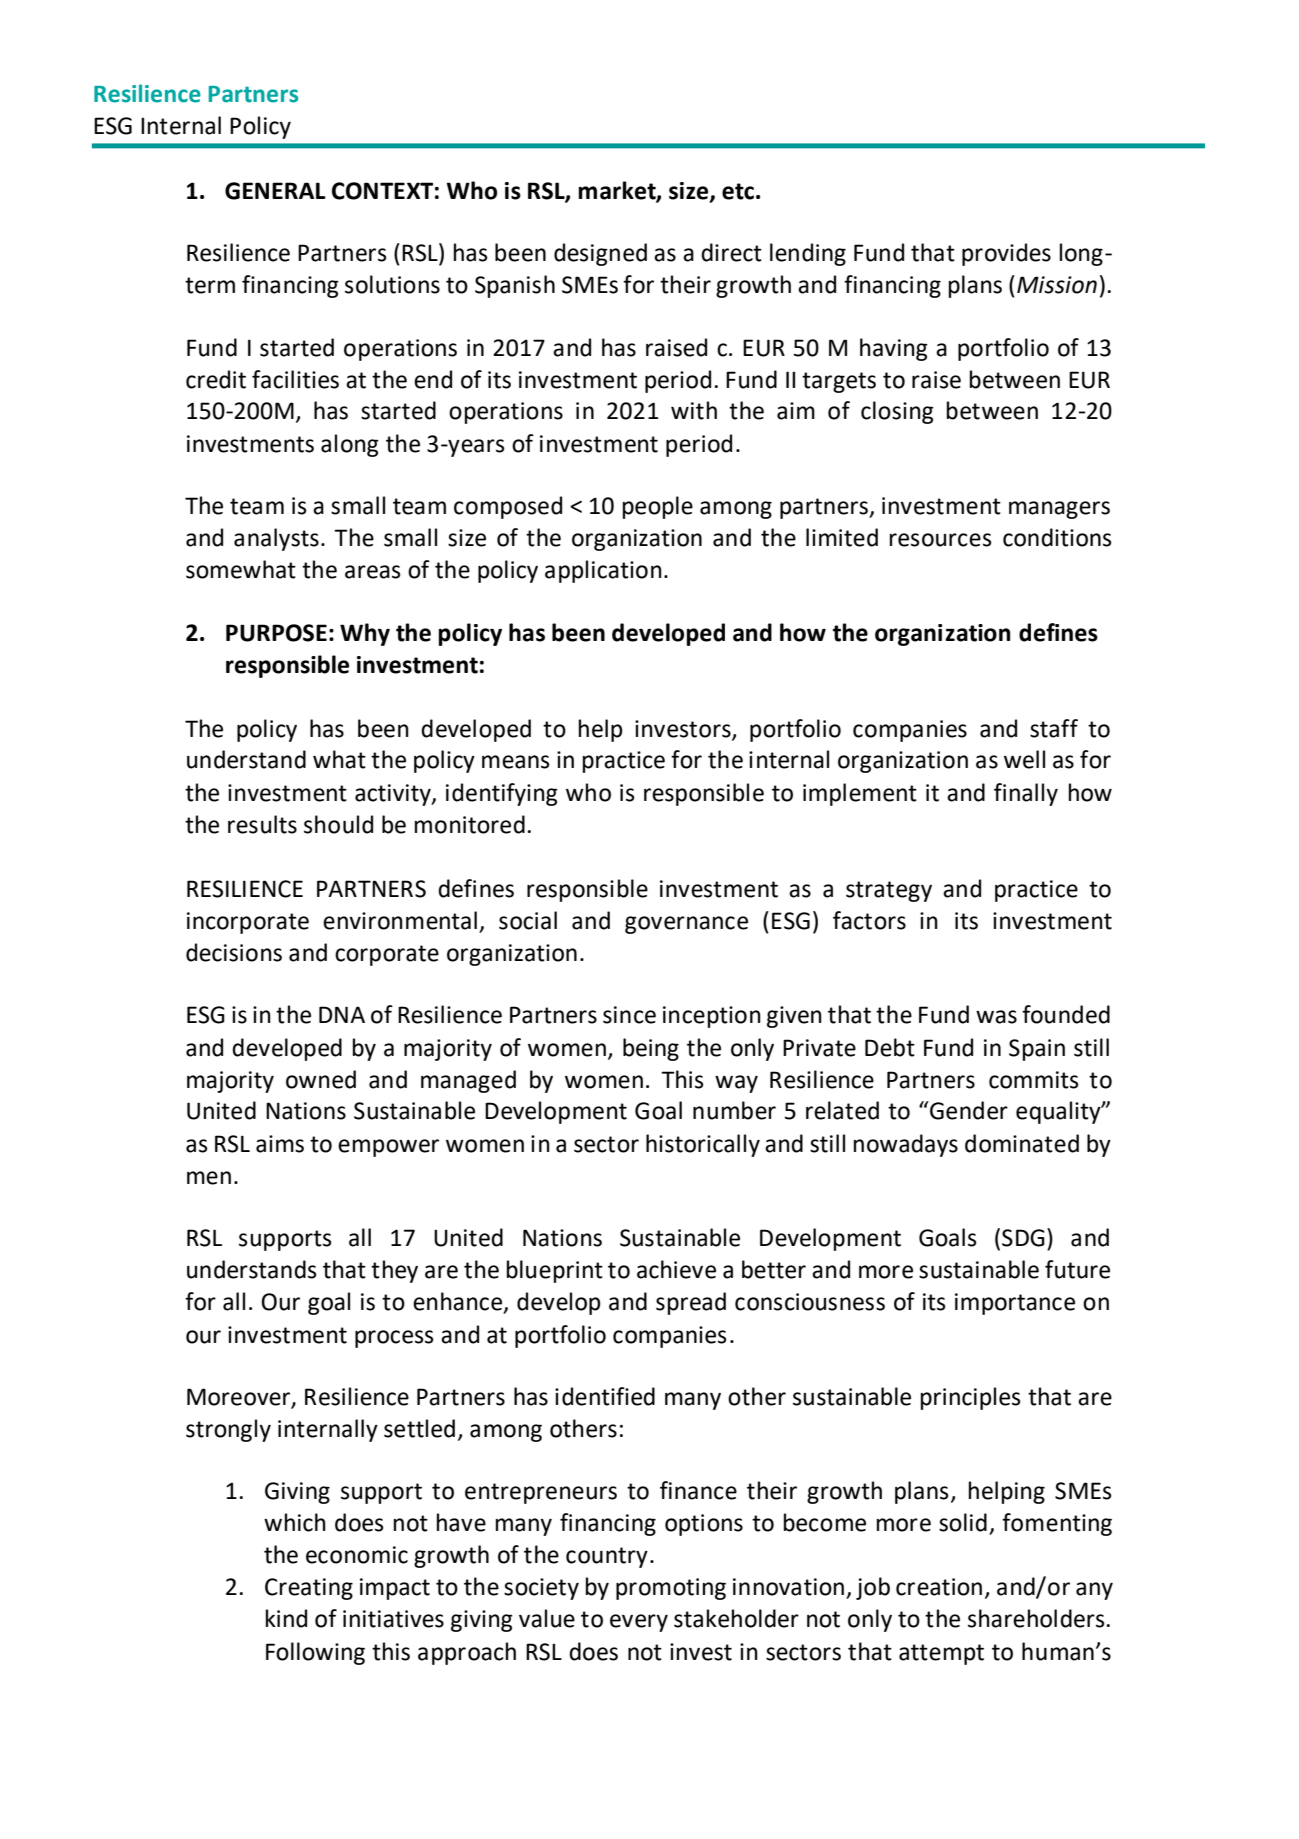 Image resolution: width=1299 pixels, height=1839 pixels. What do you see at coordinates (309, 1589) in the page?
I see `Creating` at bounding box center [309, 1589].
